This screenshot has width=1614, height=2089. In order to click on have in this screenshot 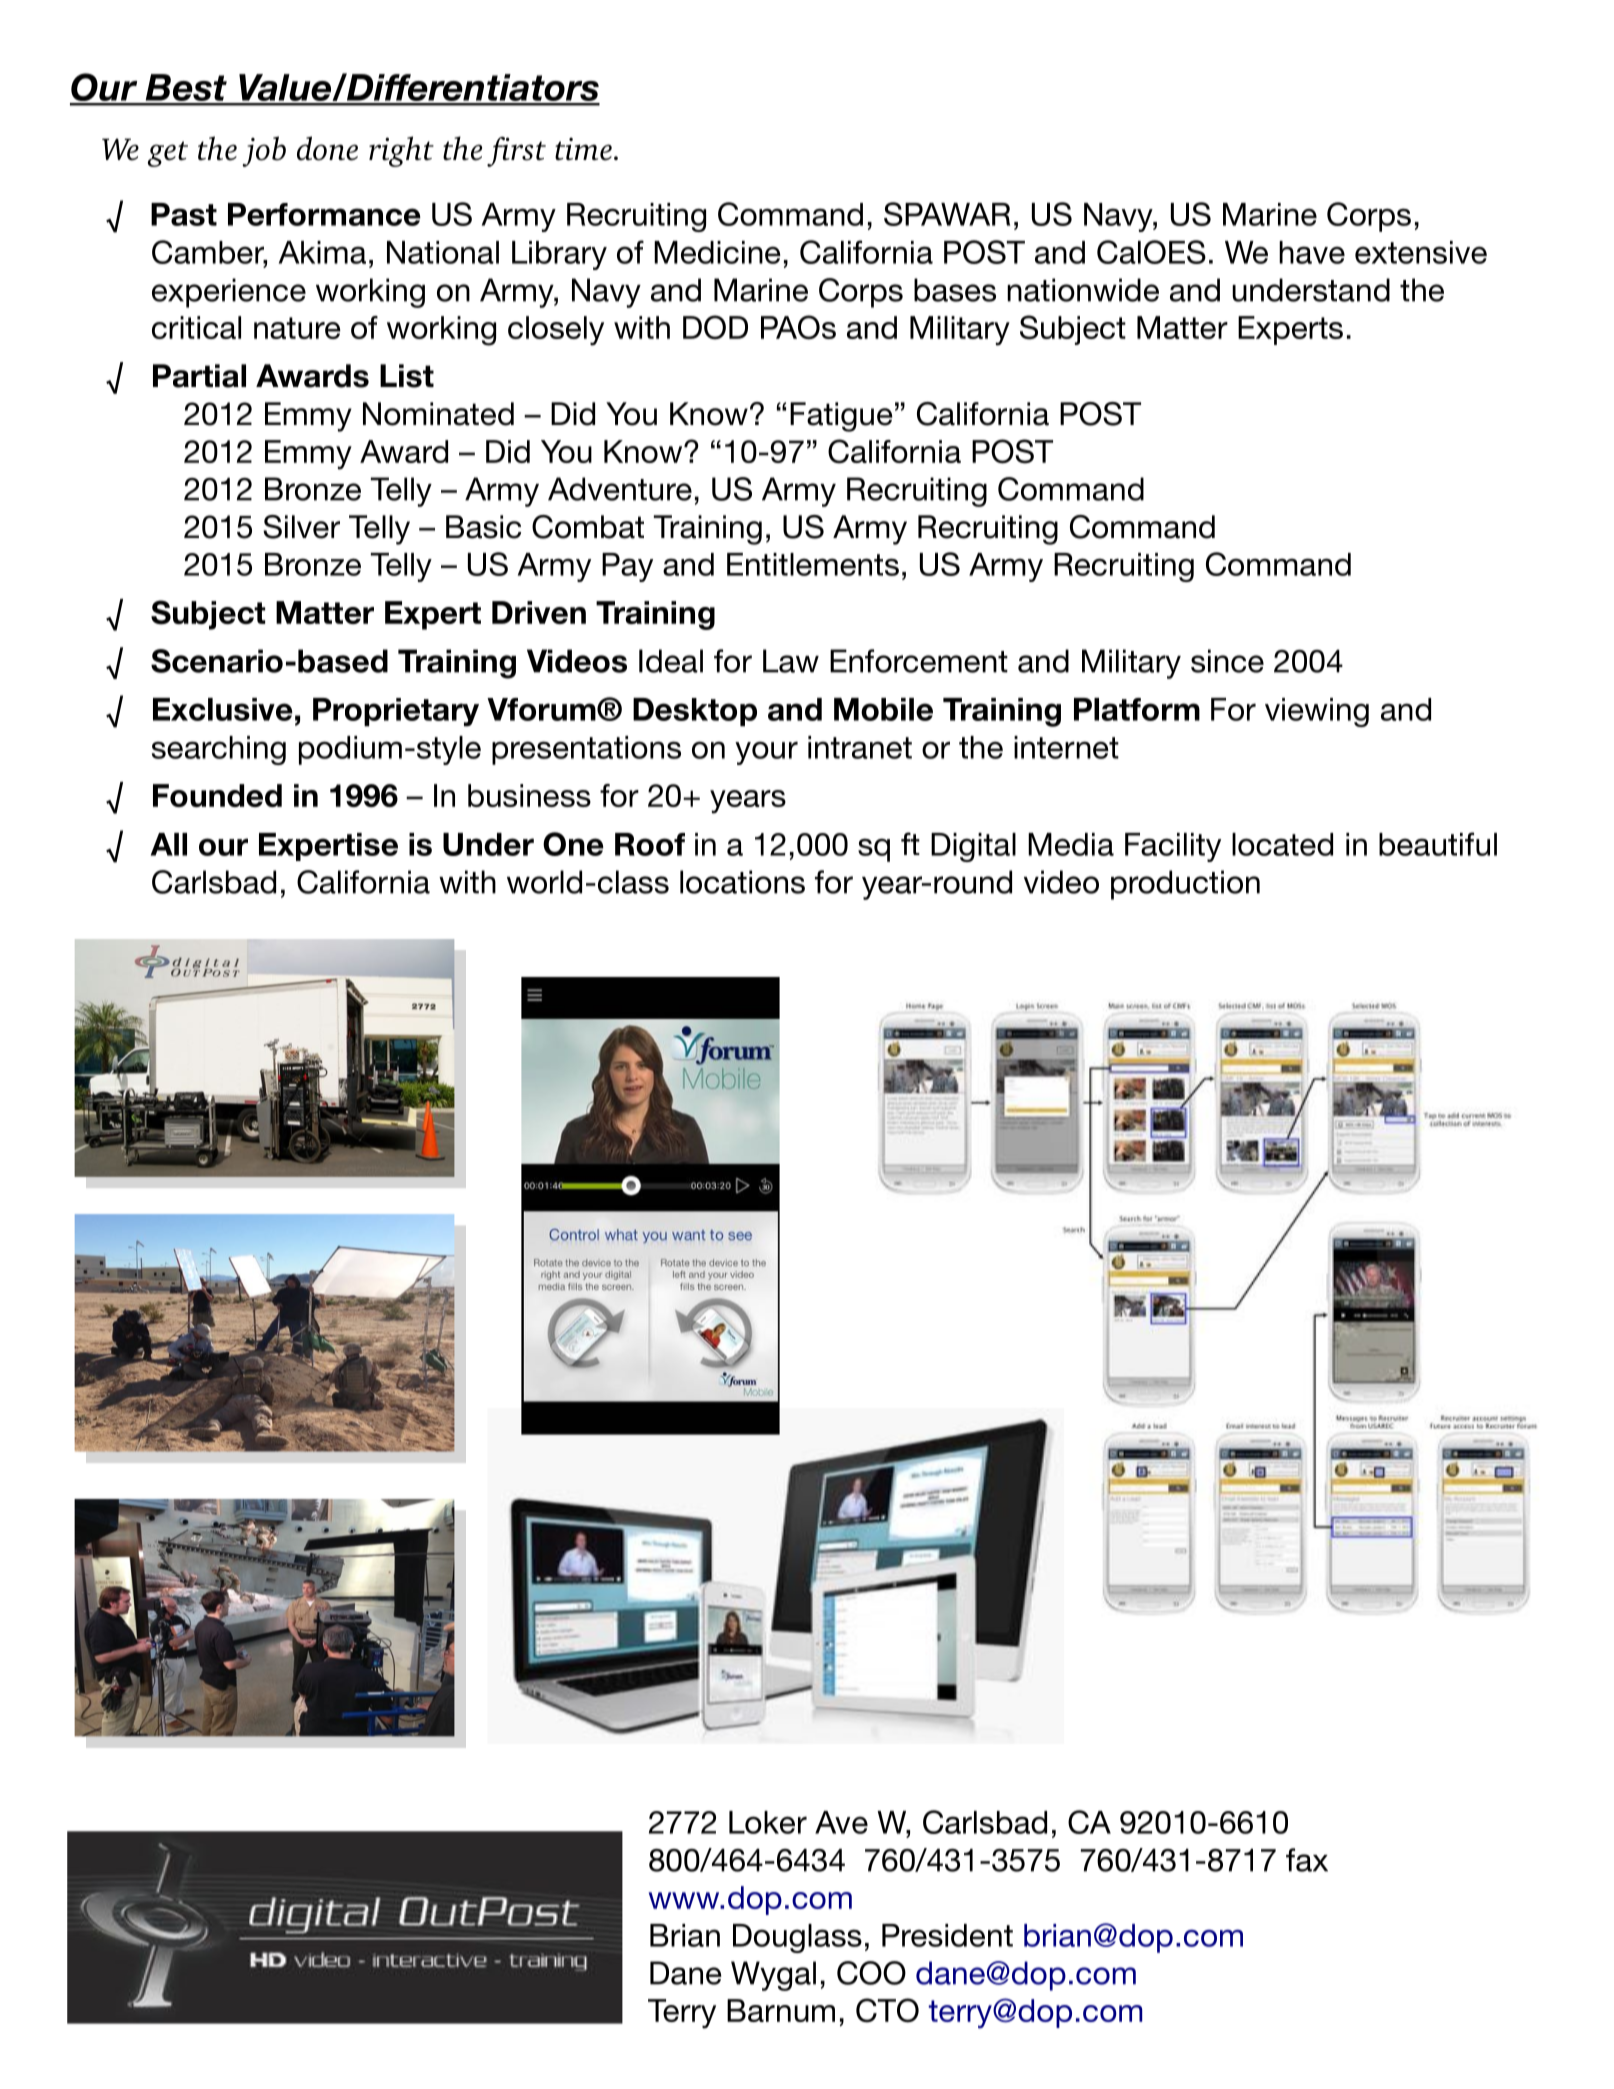, I will do `click(1312, 252)`.
